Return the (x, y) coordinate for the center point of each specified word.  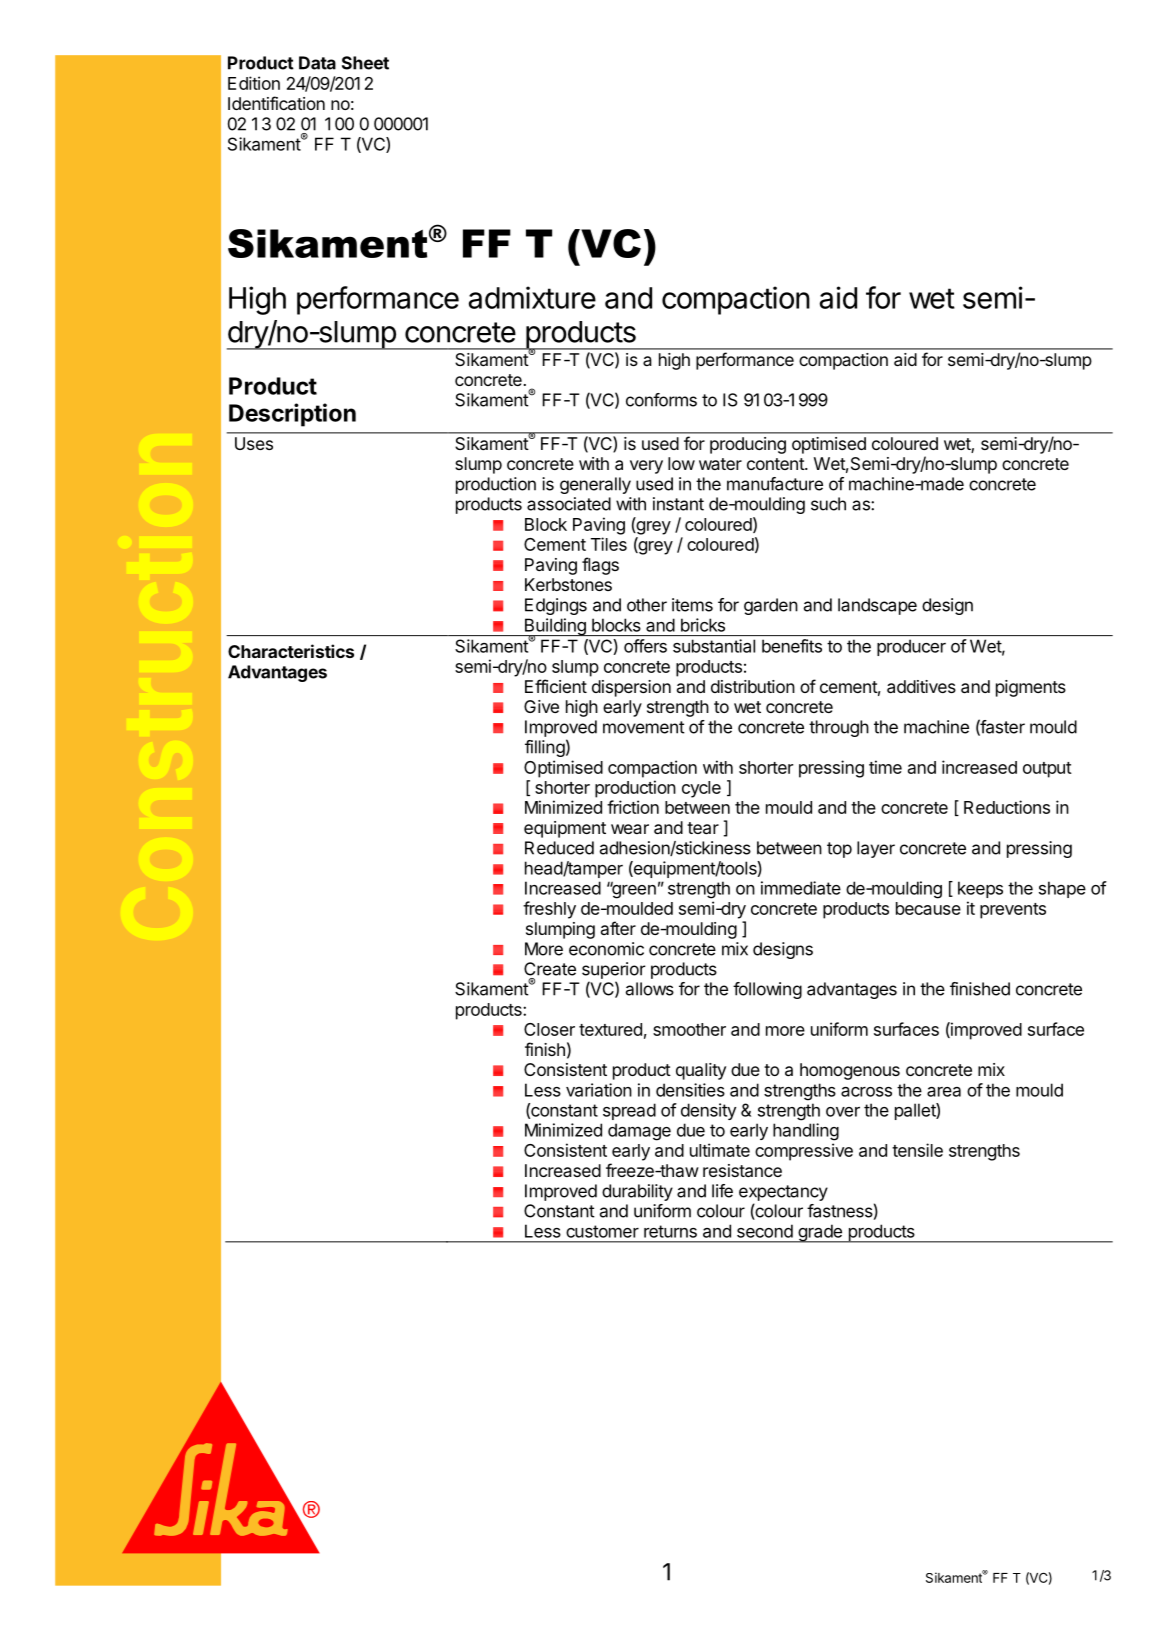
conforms (661, 400)
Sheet (365, 63)
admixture (532, 297)
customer (602, 1231)
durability (637, 1192)
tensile (917, 1150)
